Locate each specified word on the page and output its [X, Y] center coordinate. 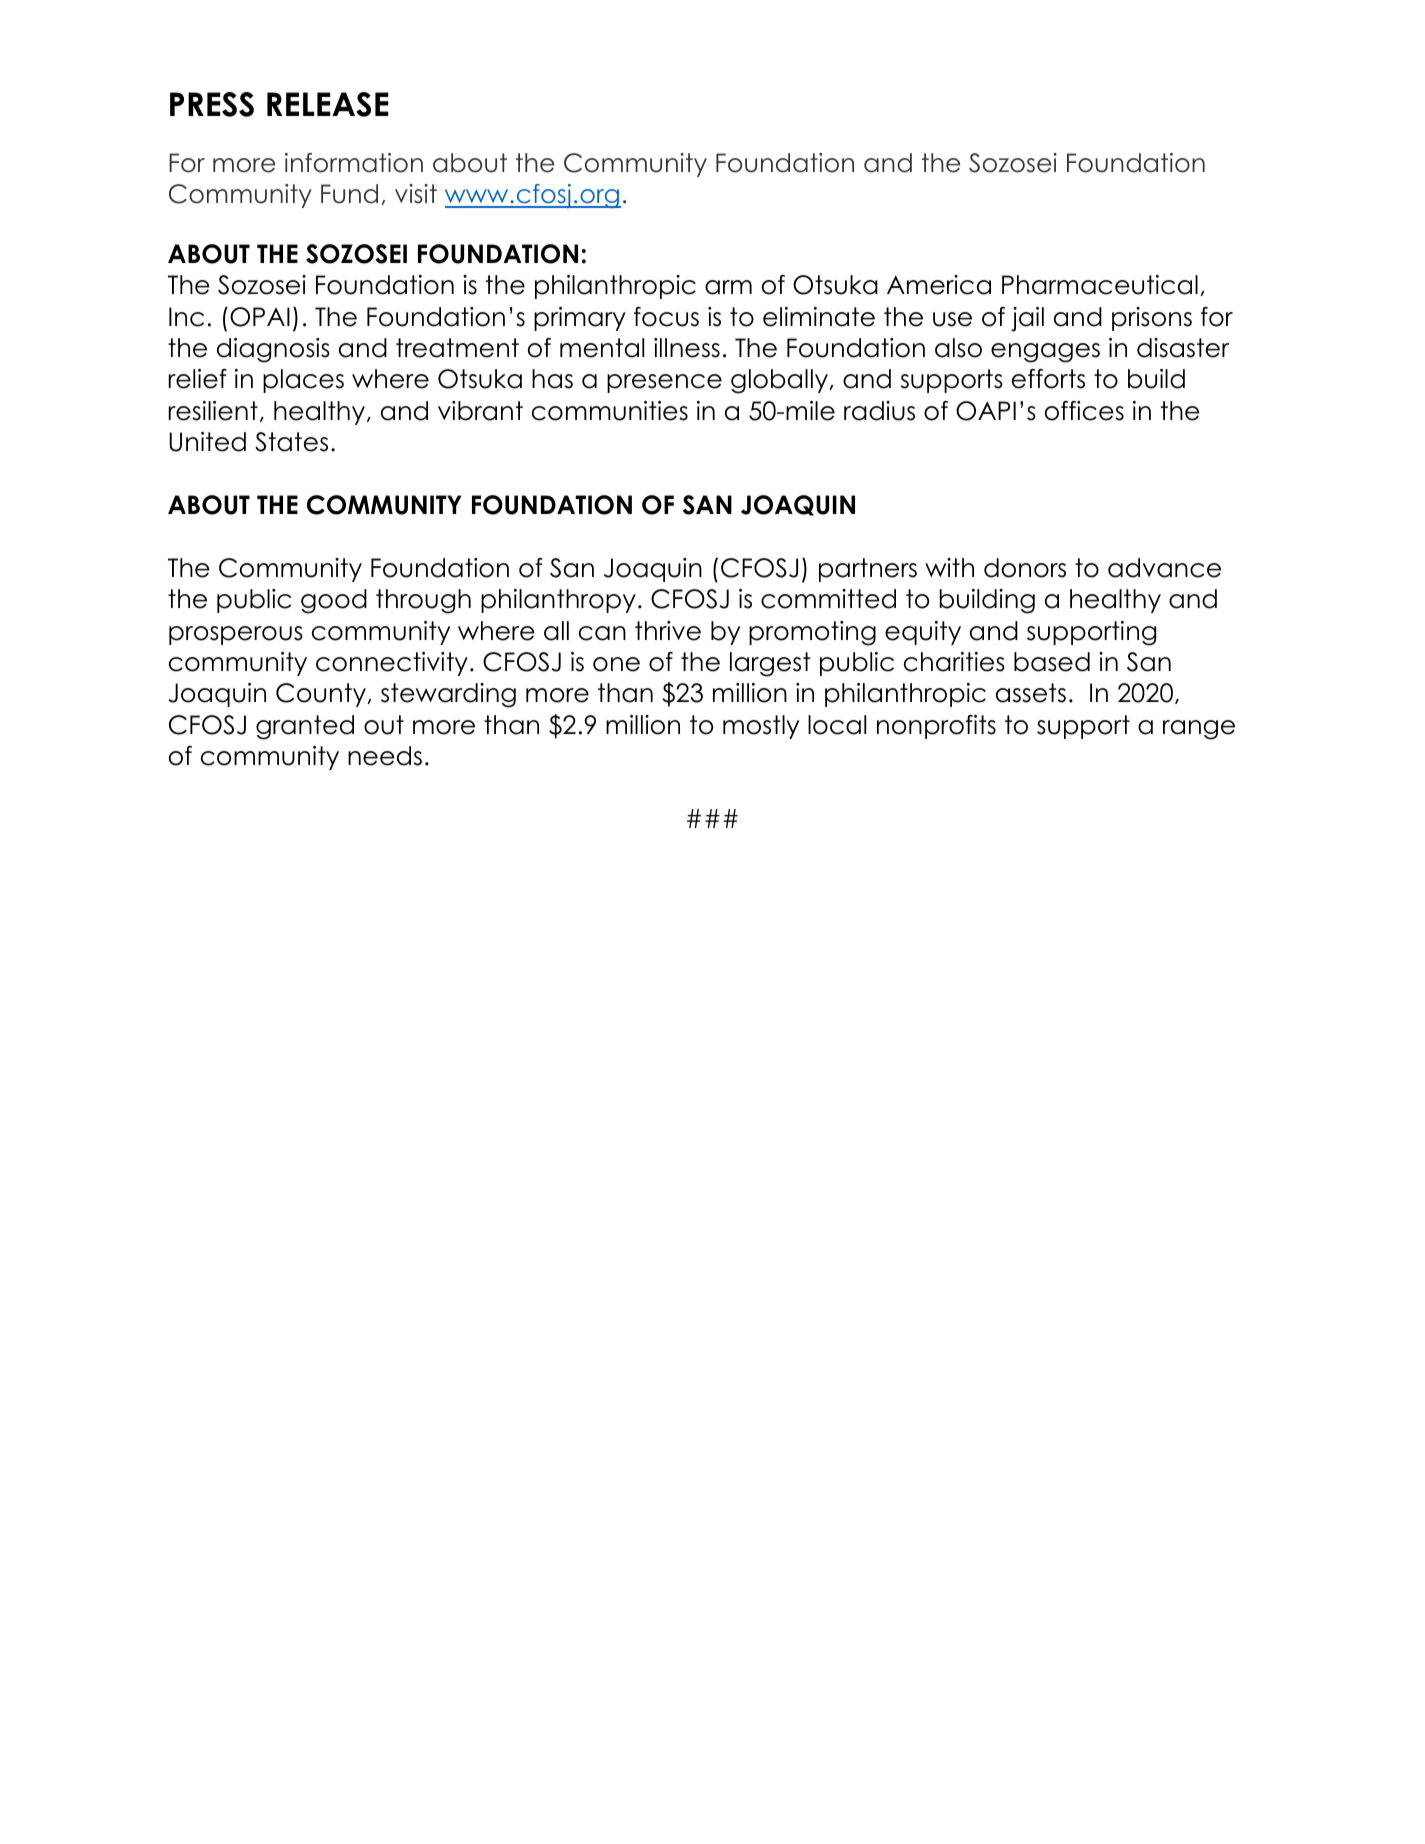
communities [610, 411]
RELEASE [327, 104]
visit [416, 194]
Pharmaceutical [1100, 285]
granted [305, 727]
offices [1084, 411]
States [291, 442]
